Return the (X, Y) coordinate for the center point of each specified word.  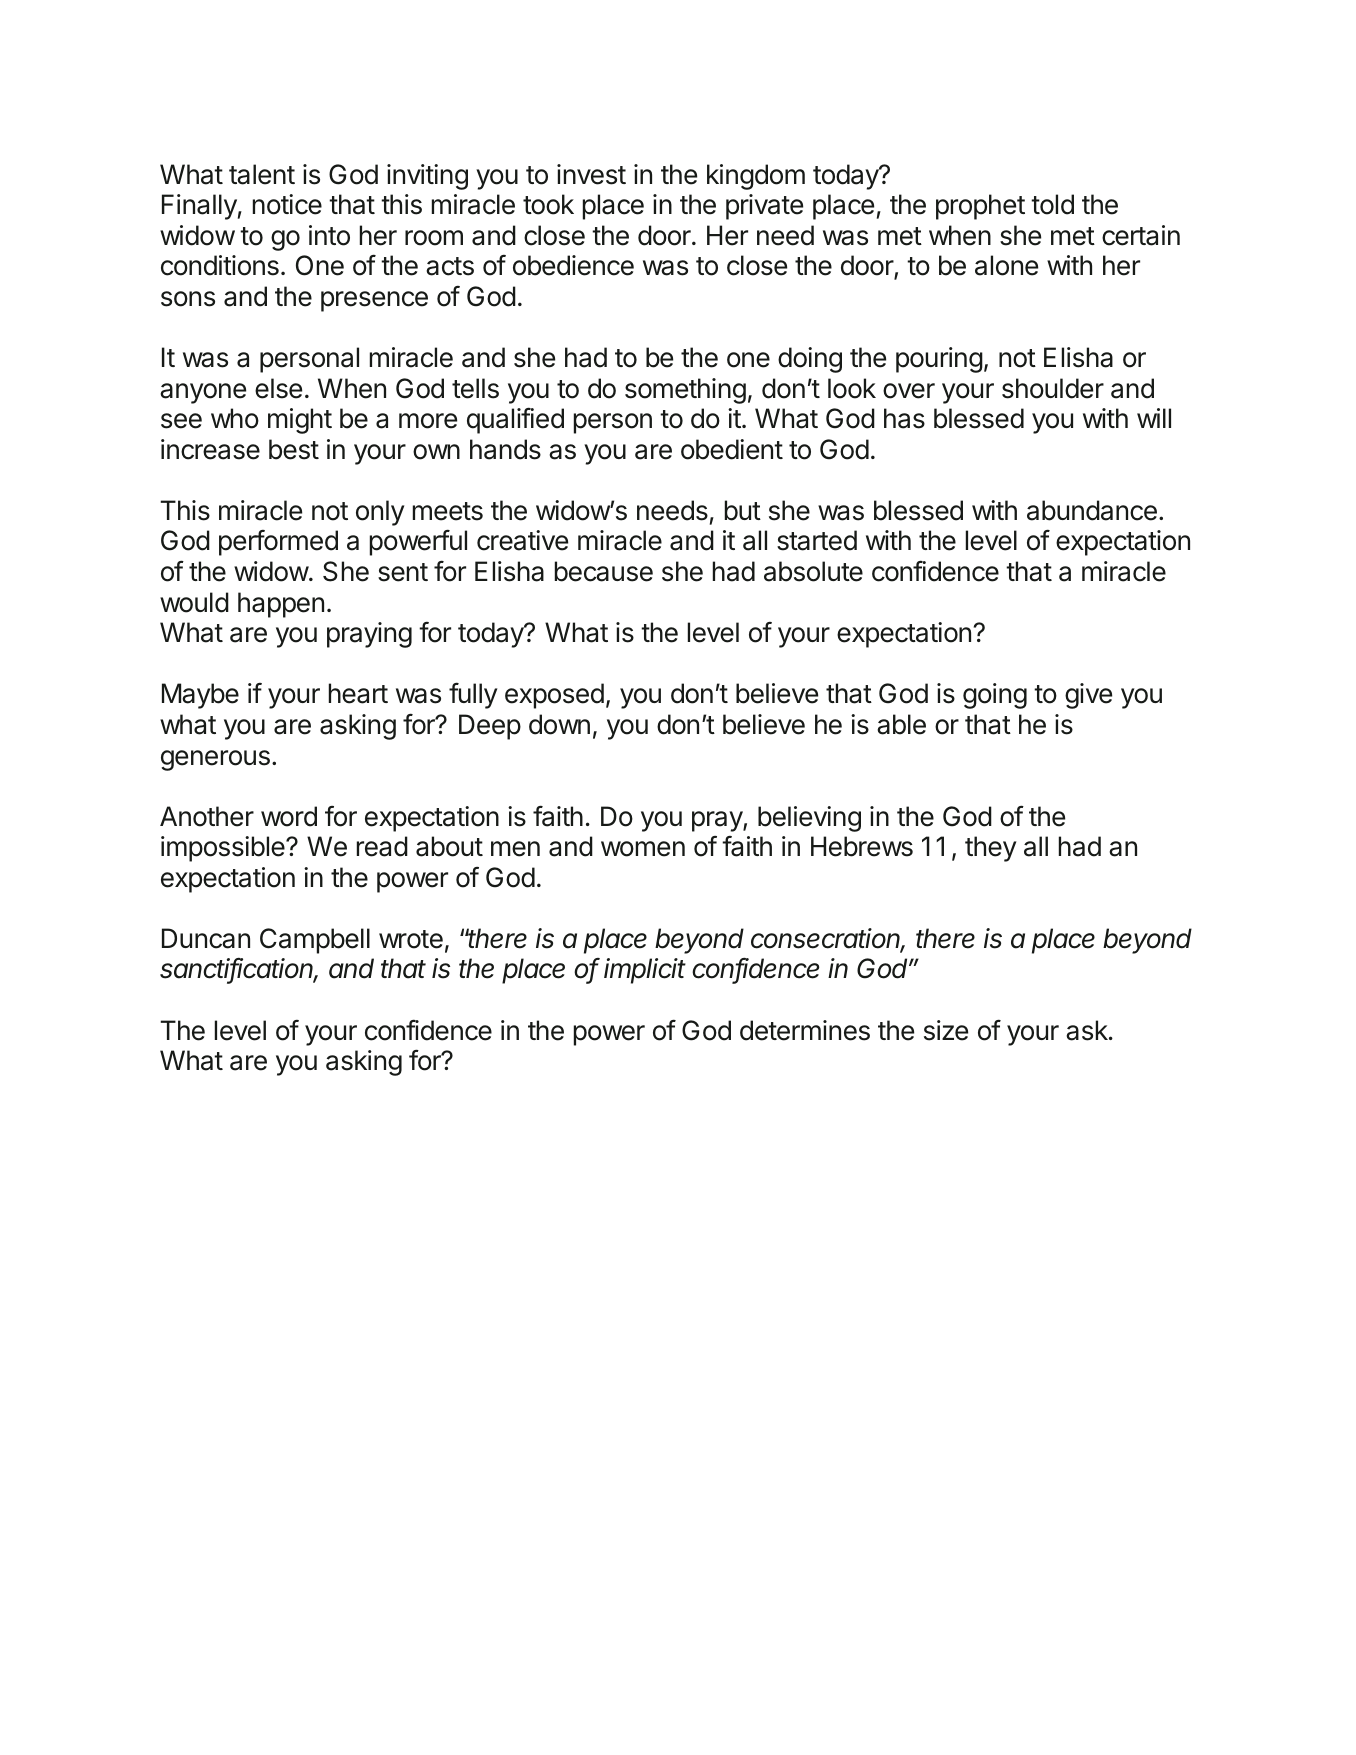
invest (591, 174)
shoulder (1053, 388)
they (990, 849)
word (289, 816)
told (1052, 204)
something (685, 391)
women (643, 849)
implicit (645, 971)
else (278, 388)
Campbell (315, 941)
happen (281, 605)
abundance (1092, 510)
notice (287, 204)
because (604, 571)
